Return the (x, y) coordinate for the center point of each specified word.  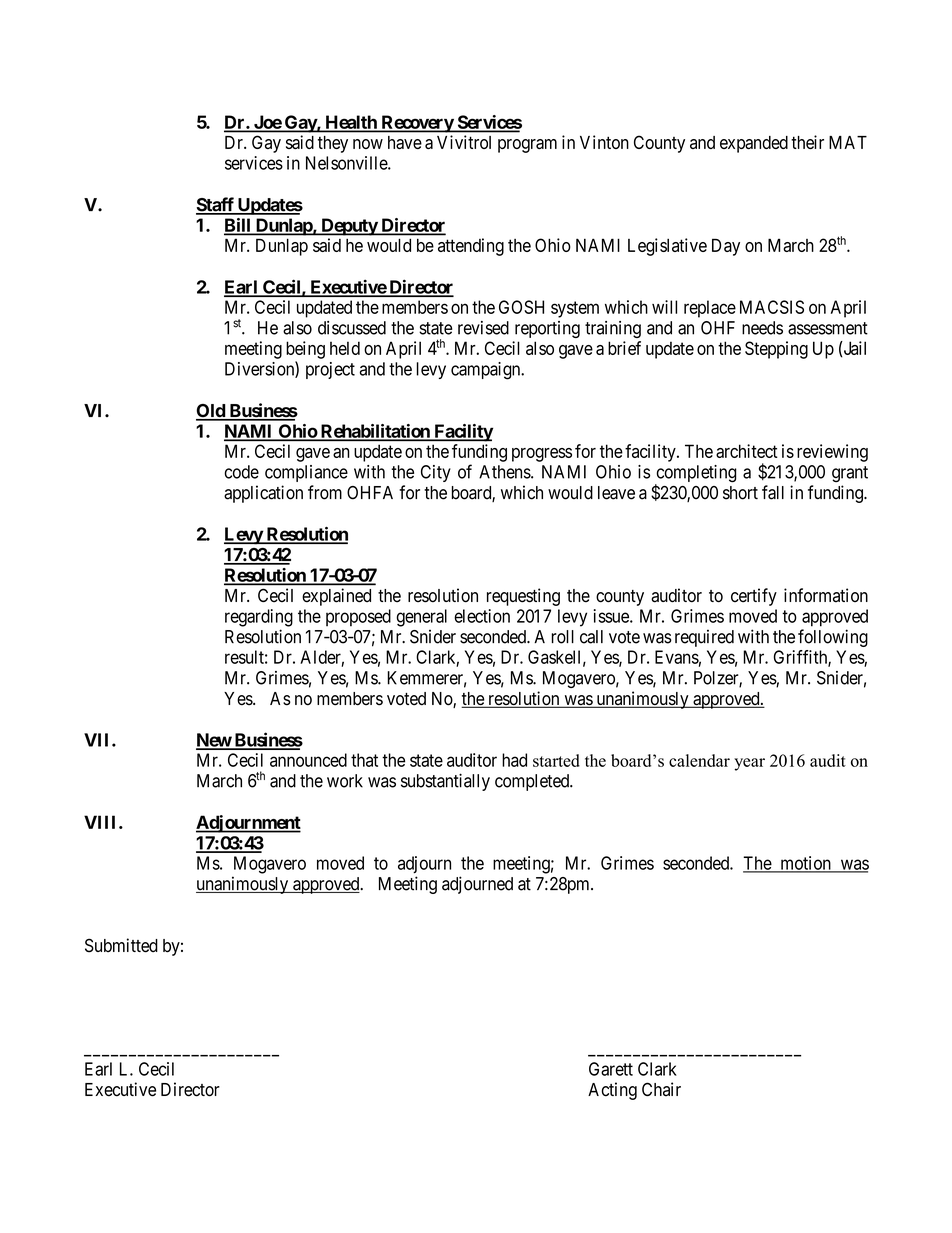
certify (754, 597)
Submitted (121, 945)
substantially (445, 782)
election (482, 616)
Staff (216, 205)
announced (308, 760)
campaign (487, 371)
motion (805, 864)
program (527, 146)
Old (211, 412)
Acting (612, 1091)
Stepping (776, 350)
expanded (754, 144)
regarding (259, 618)
